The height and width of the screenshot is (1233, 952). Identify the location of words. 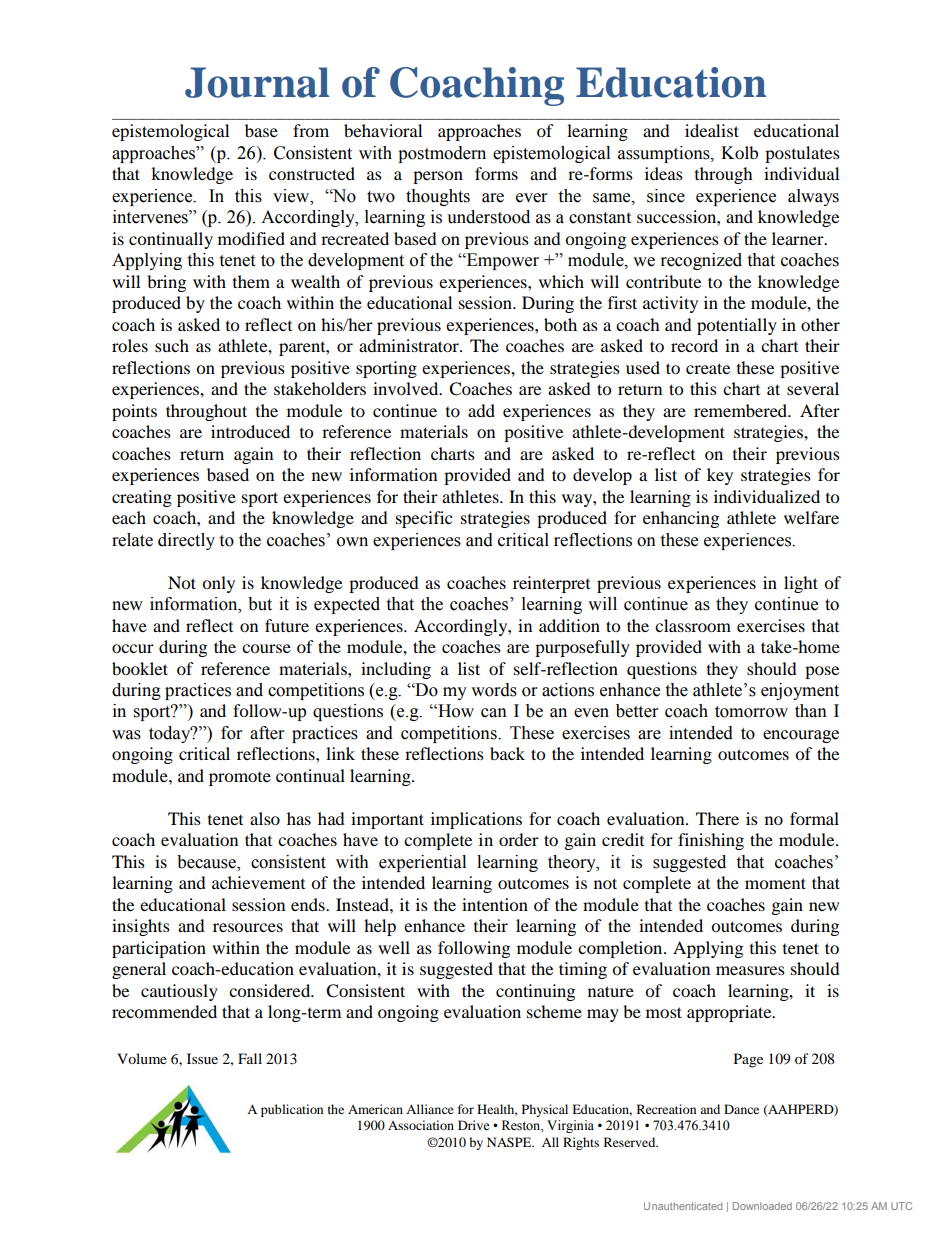
(494, 690).
